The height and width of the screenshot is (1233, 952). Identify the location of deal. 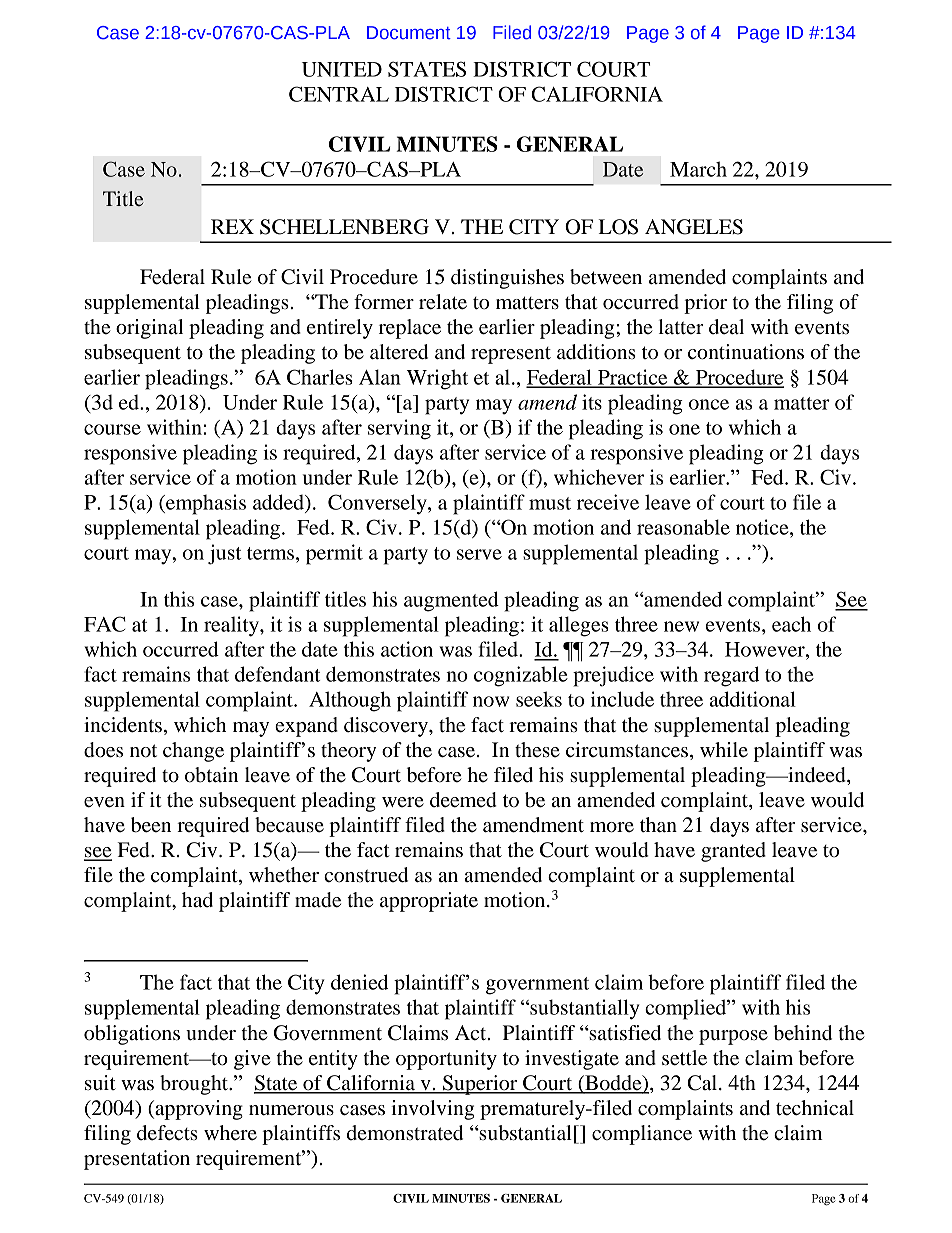
(726, 327).
